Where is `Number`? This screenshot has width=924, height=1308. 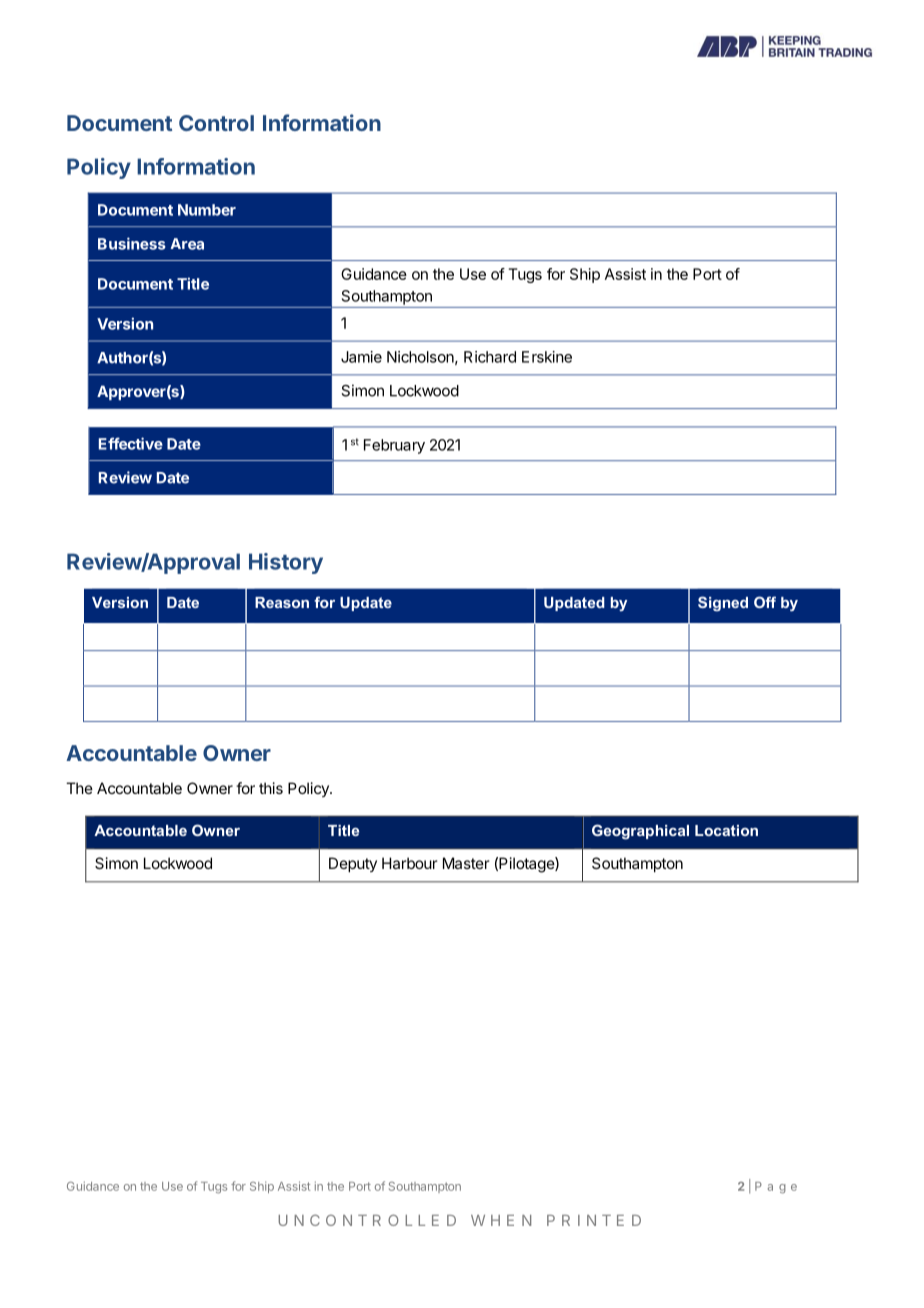 Number is located at coordinates (207, 210).
